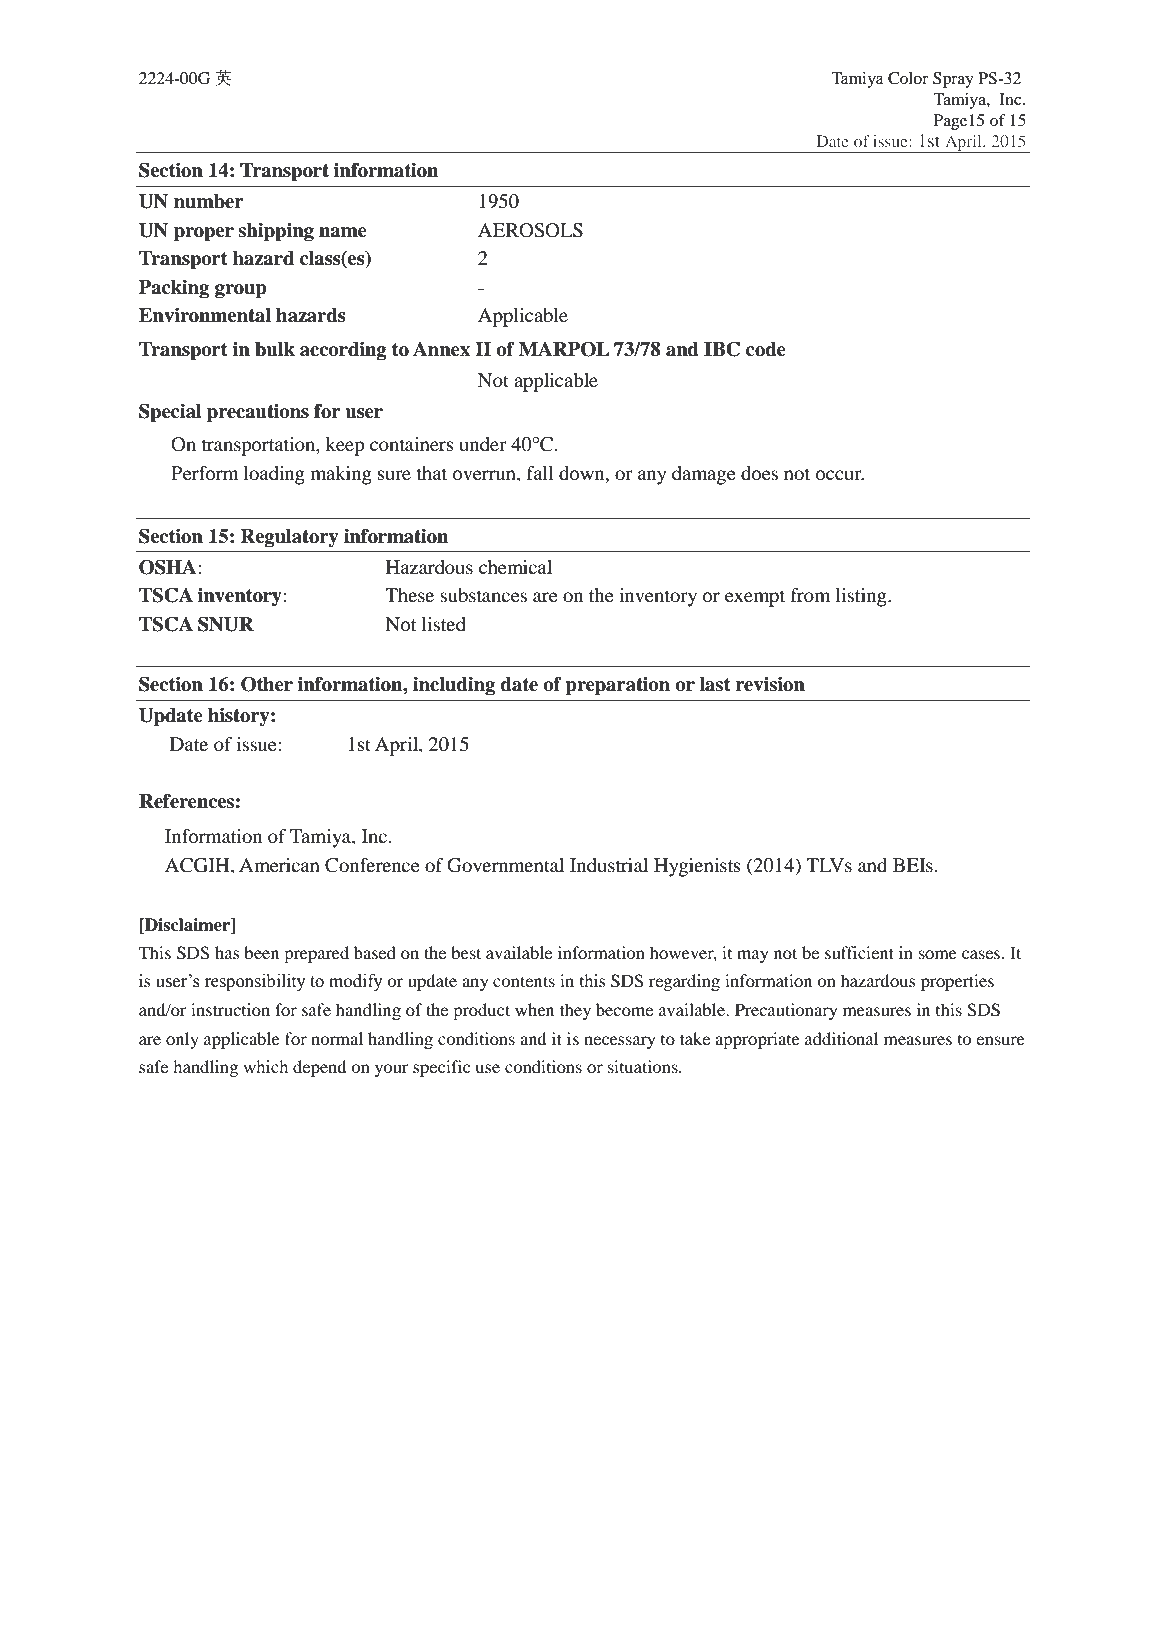 Image resolution: width=1165 pixels, height=1647 pixels. I want to click on Annex, so click(441, 349).
